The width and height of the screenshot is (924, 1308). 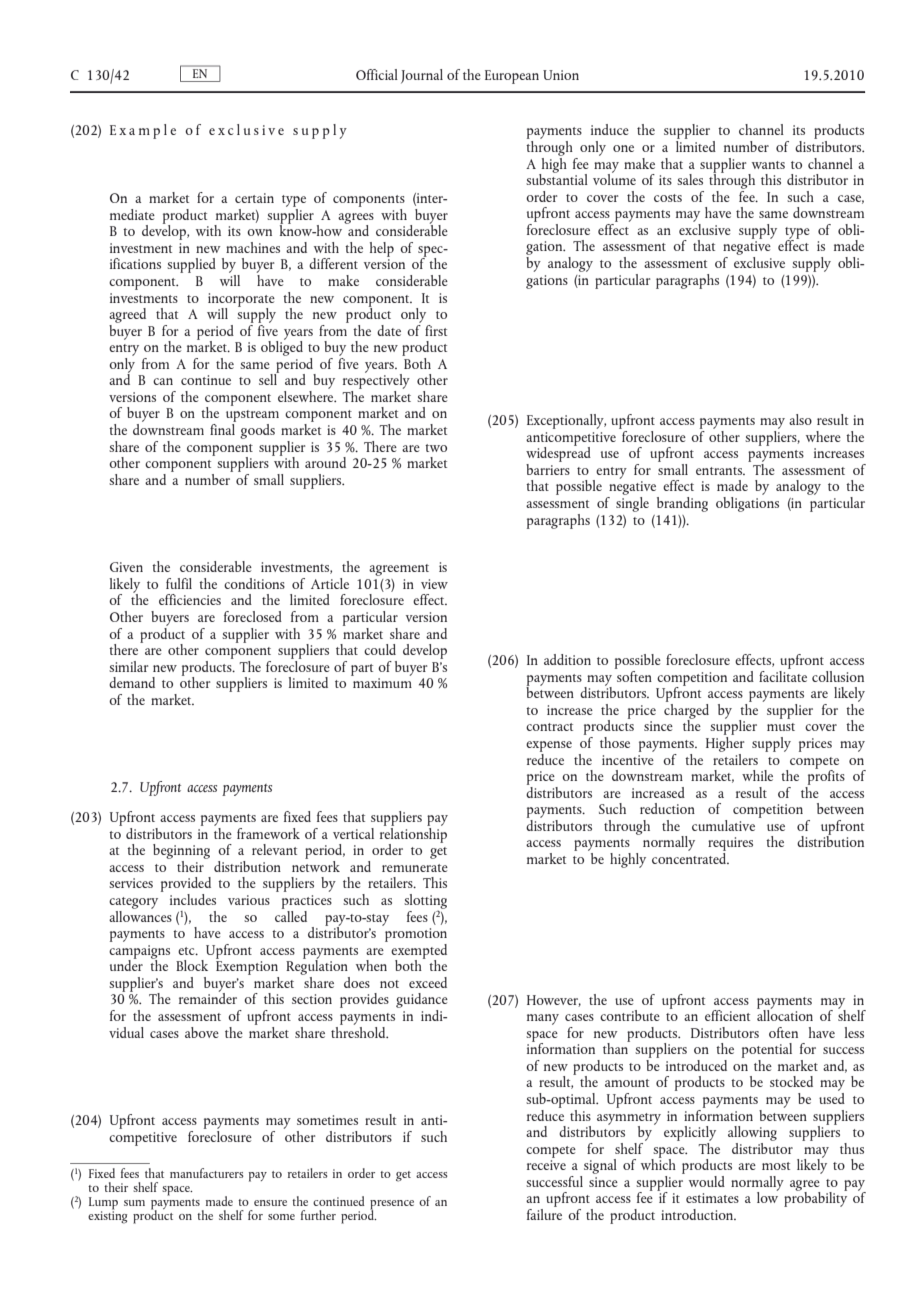 What do you see at coordinates (768, 165) in the screenshot?
I see `wants` at bounding box center [768, 165].
